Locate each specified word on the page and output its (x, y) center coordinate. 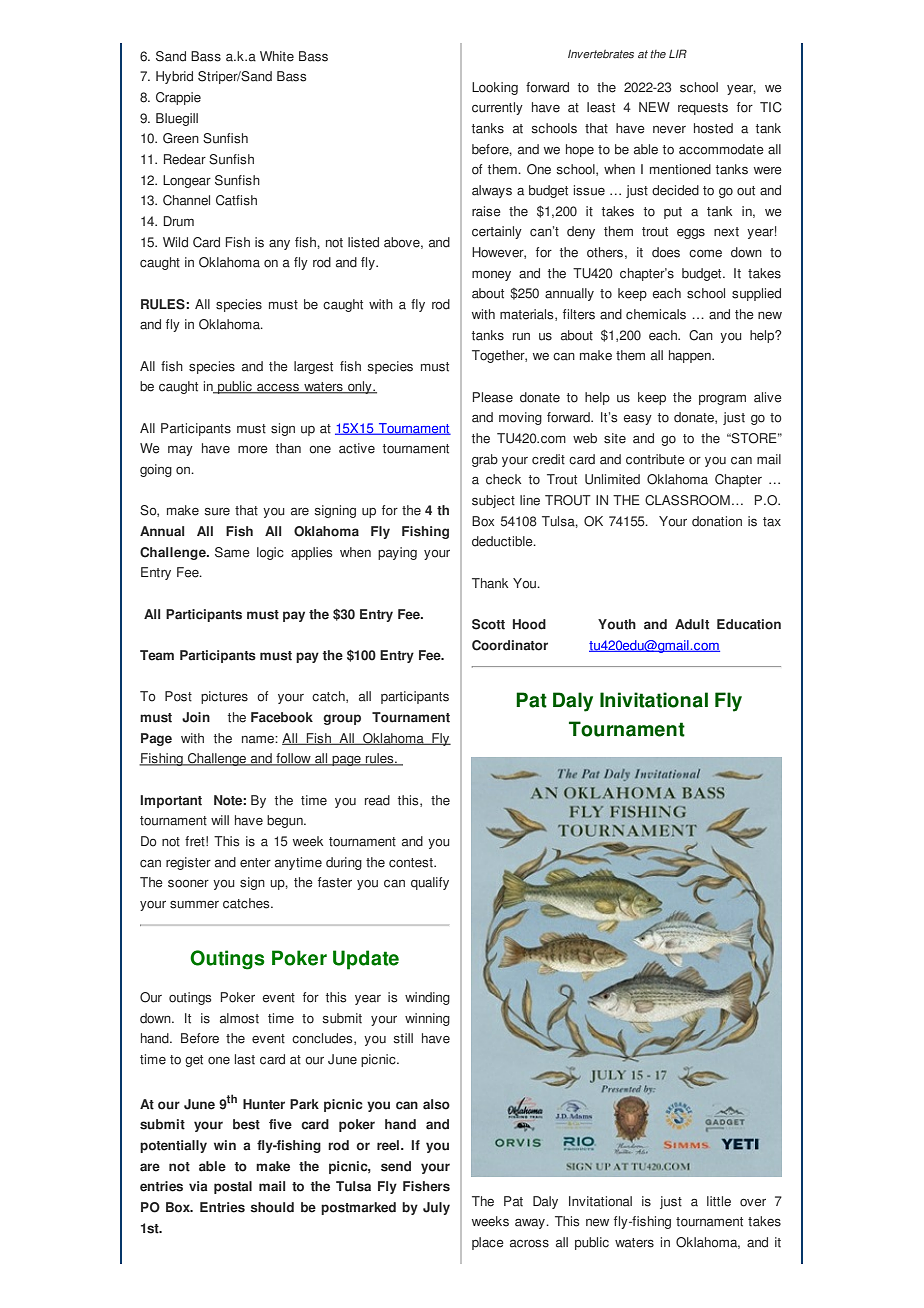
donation (717, 521)
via (198, 1186)
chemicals (656, 314)
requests (703, 109)
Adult (692, 624)
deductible (503, 541)
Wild (175, 242)
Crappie (178, 98)
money (491, 276)
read (377, 800)
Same (232, 552)
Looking (495, 88)
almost (239, 1018)
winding (427, 998)
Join (196, 717)
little (719, 1201)
